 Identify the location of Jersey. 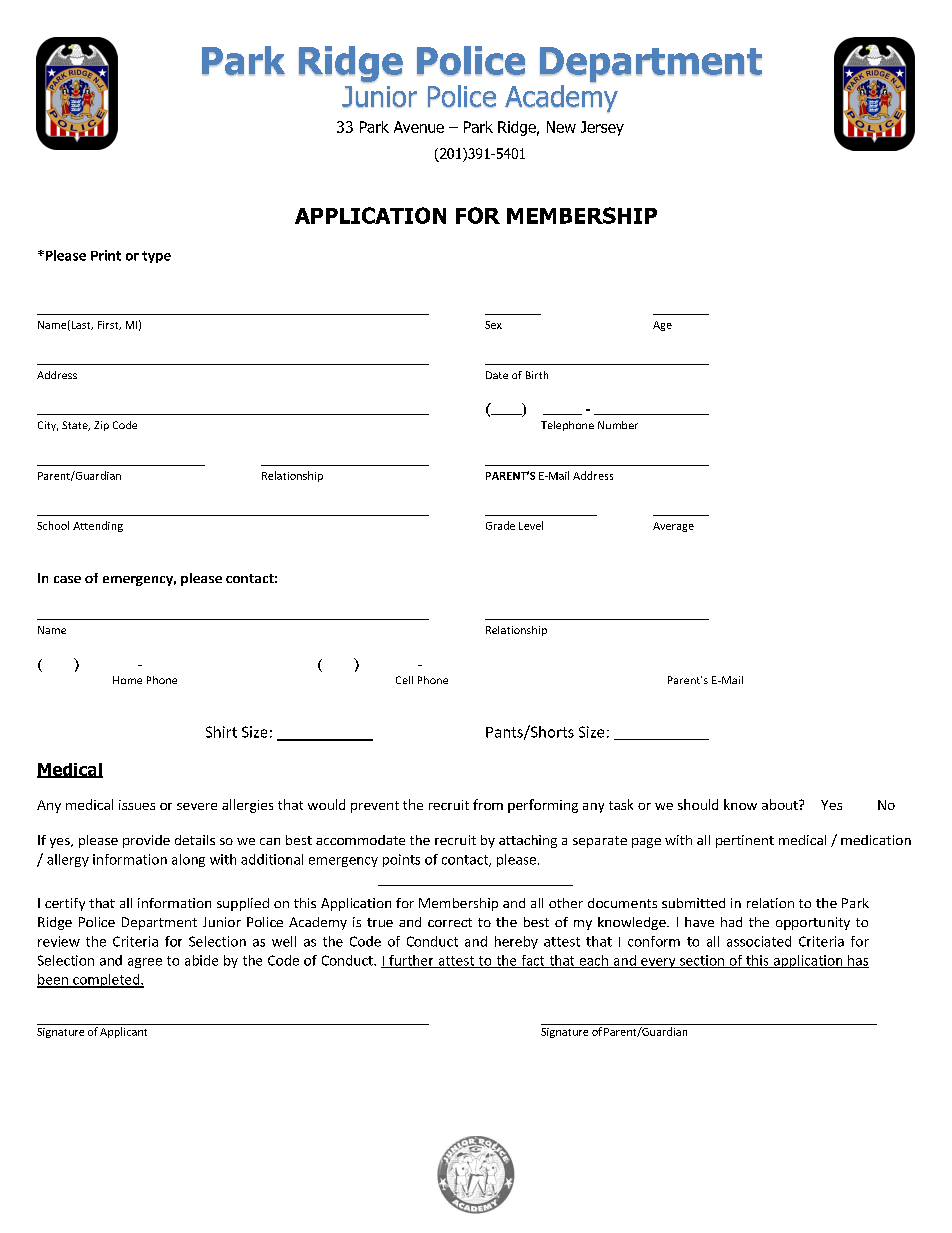
(602, 128).
